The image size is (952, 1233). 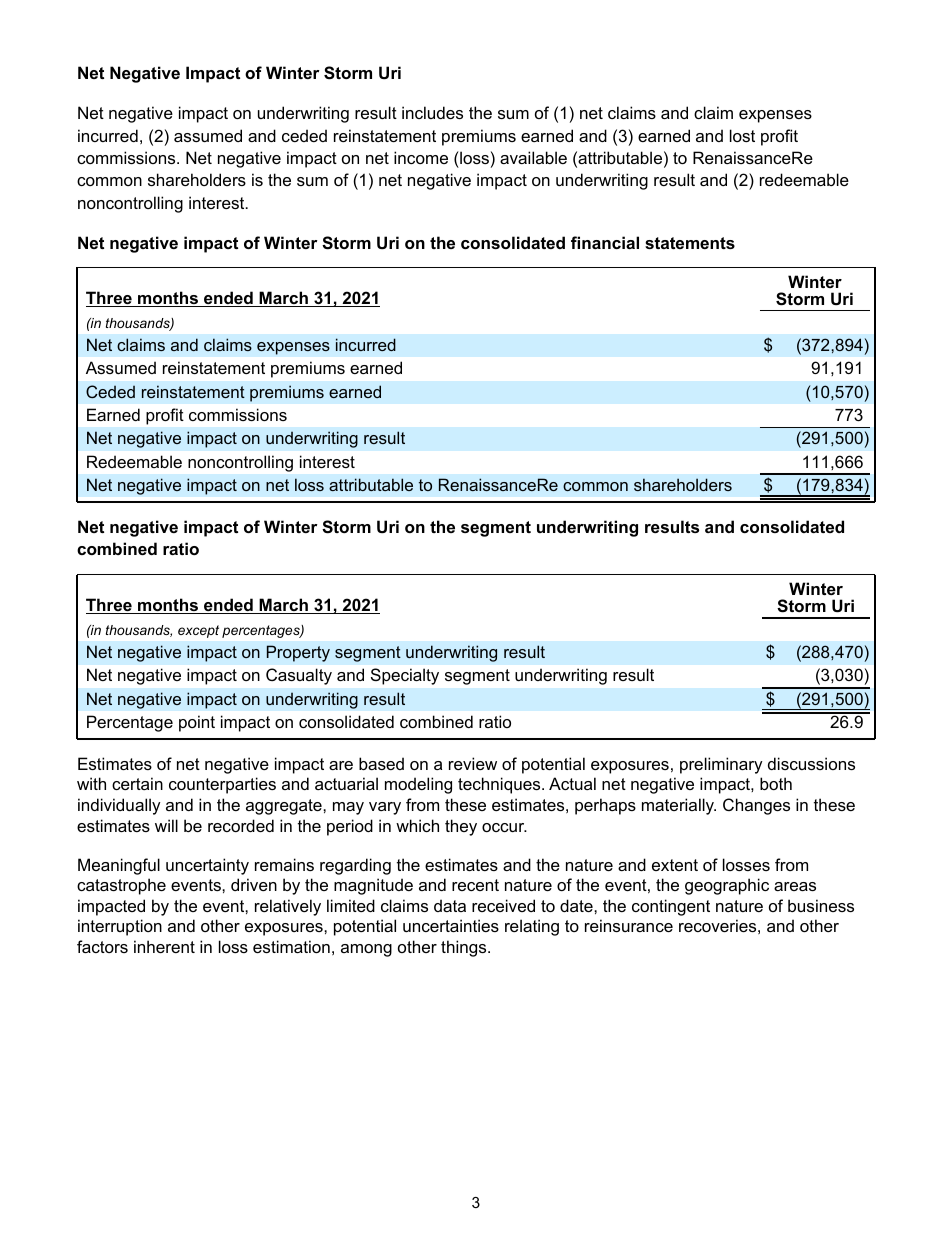 I want to click on inherent, so click(x=164, y=946).
